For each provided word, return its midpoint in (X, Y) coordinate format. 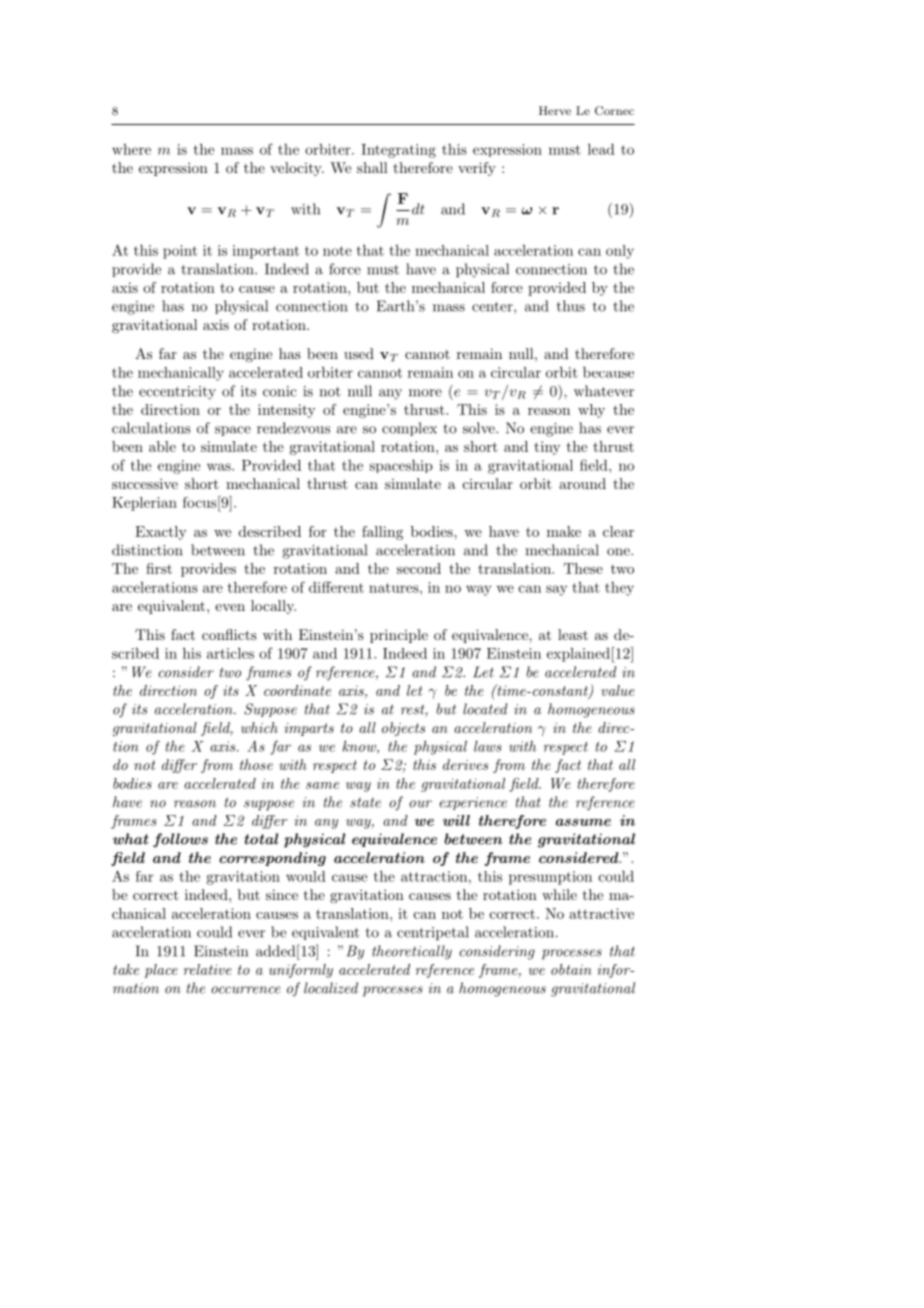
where (131, 149)
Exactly (160, 533)
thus (571, 306)
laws (488, 746)
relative (208, 969)
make (564, 531)
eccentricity (177, 393)
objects (403, 729)
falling (382, 533)
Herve (555, 110)
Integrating (398, 151)
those (256, 764)
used (359, 353)
